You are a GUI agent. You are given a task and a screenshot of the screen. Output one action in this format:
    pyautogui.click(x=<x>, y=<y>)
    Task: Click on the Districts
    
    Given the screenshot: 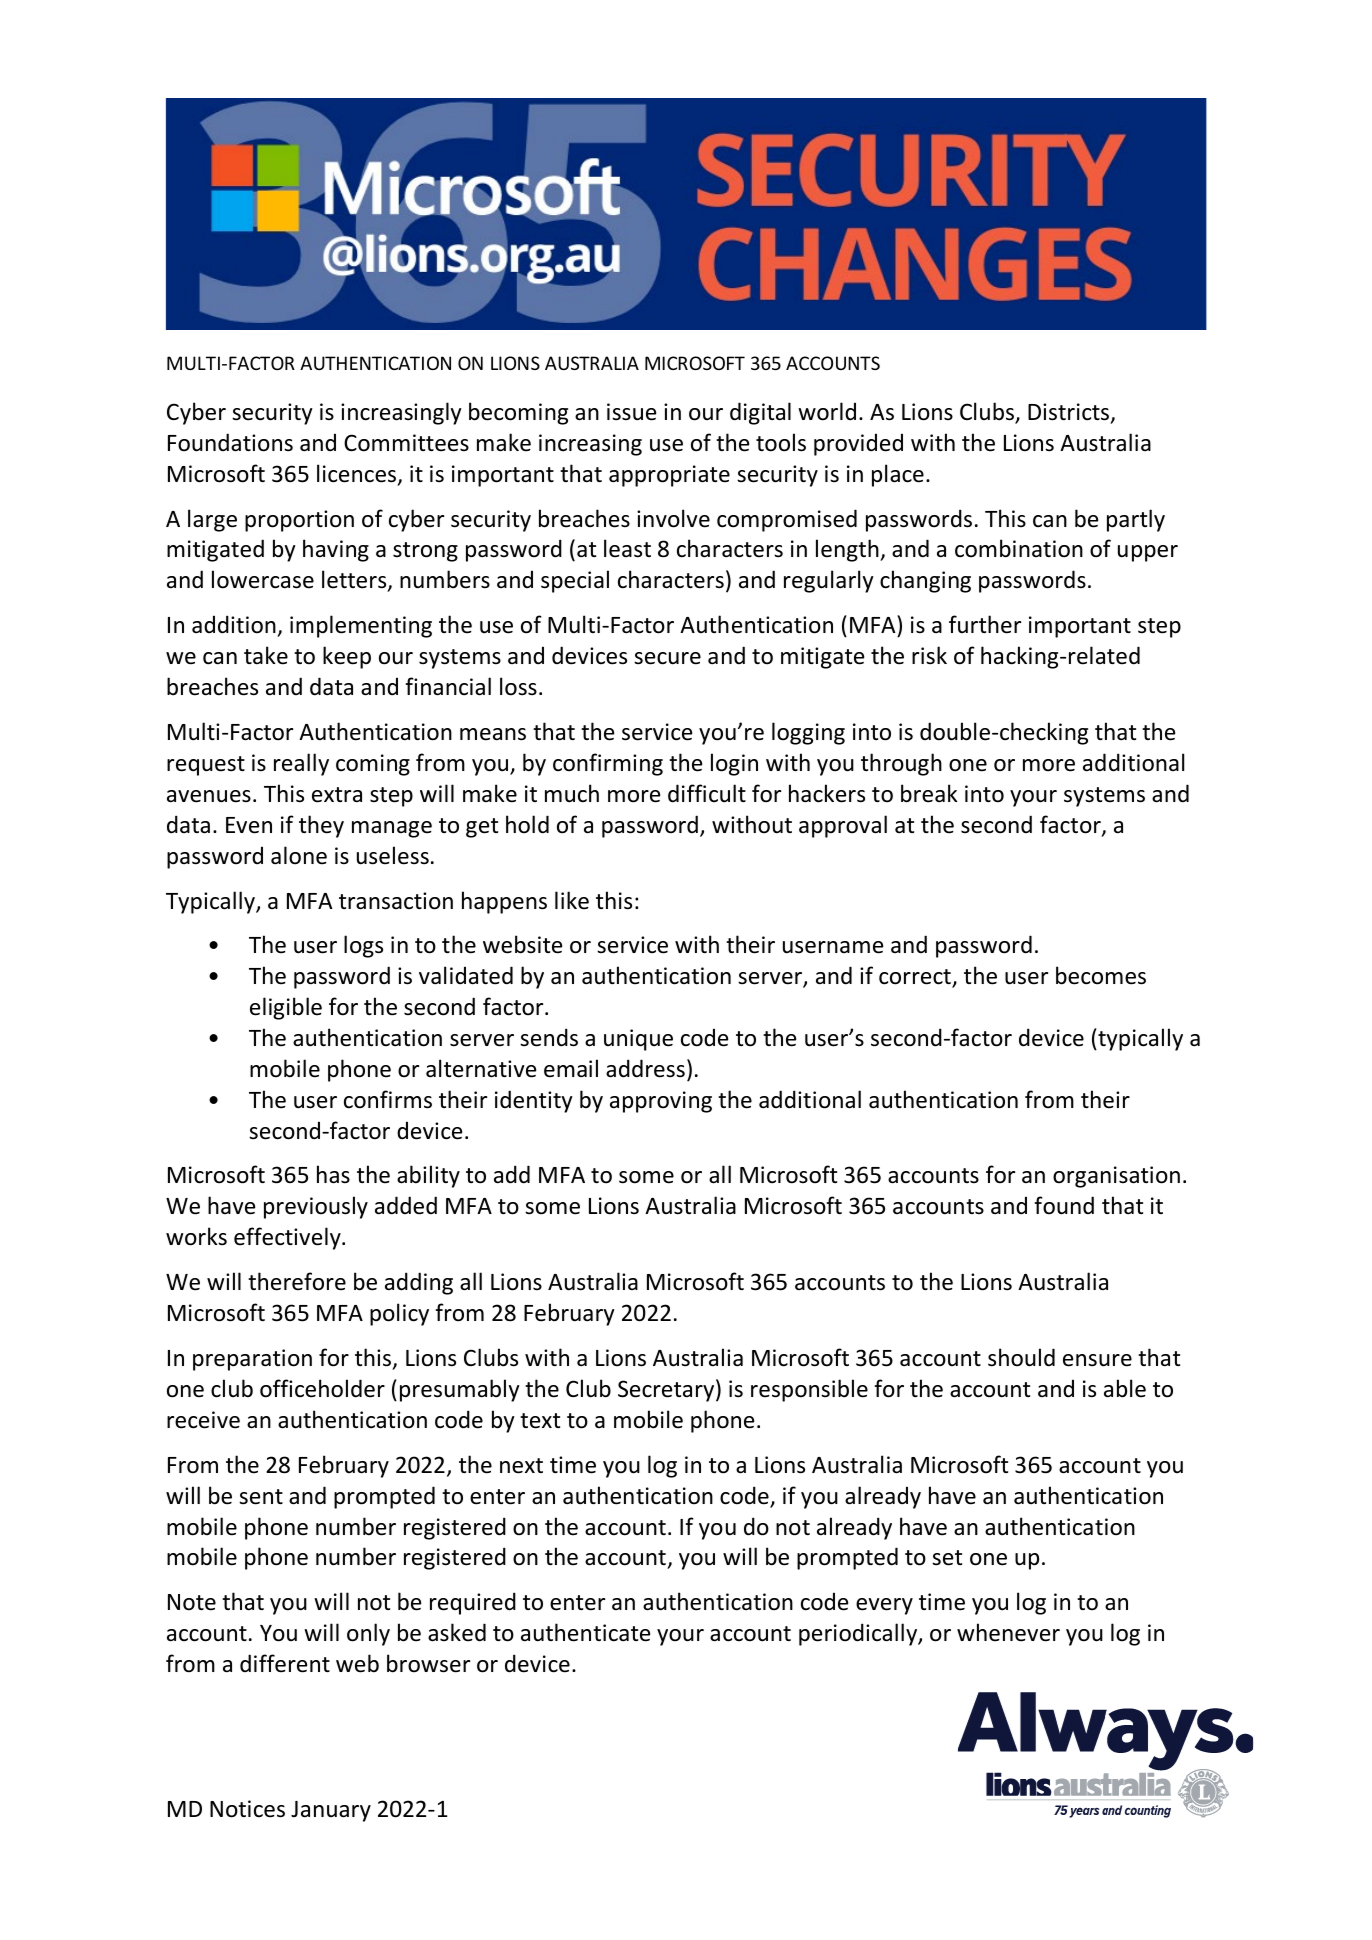 What is the action you would take?
    pyautogui.click(x=1070, y=413)
